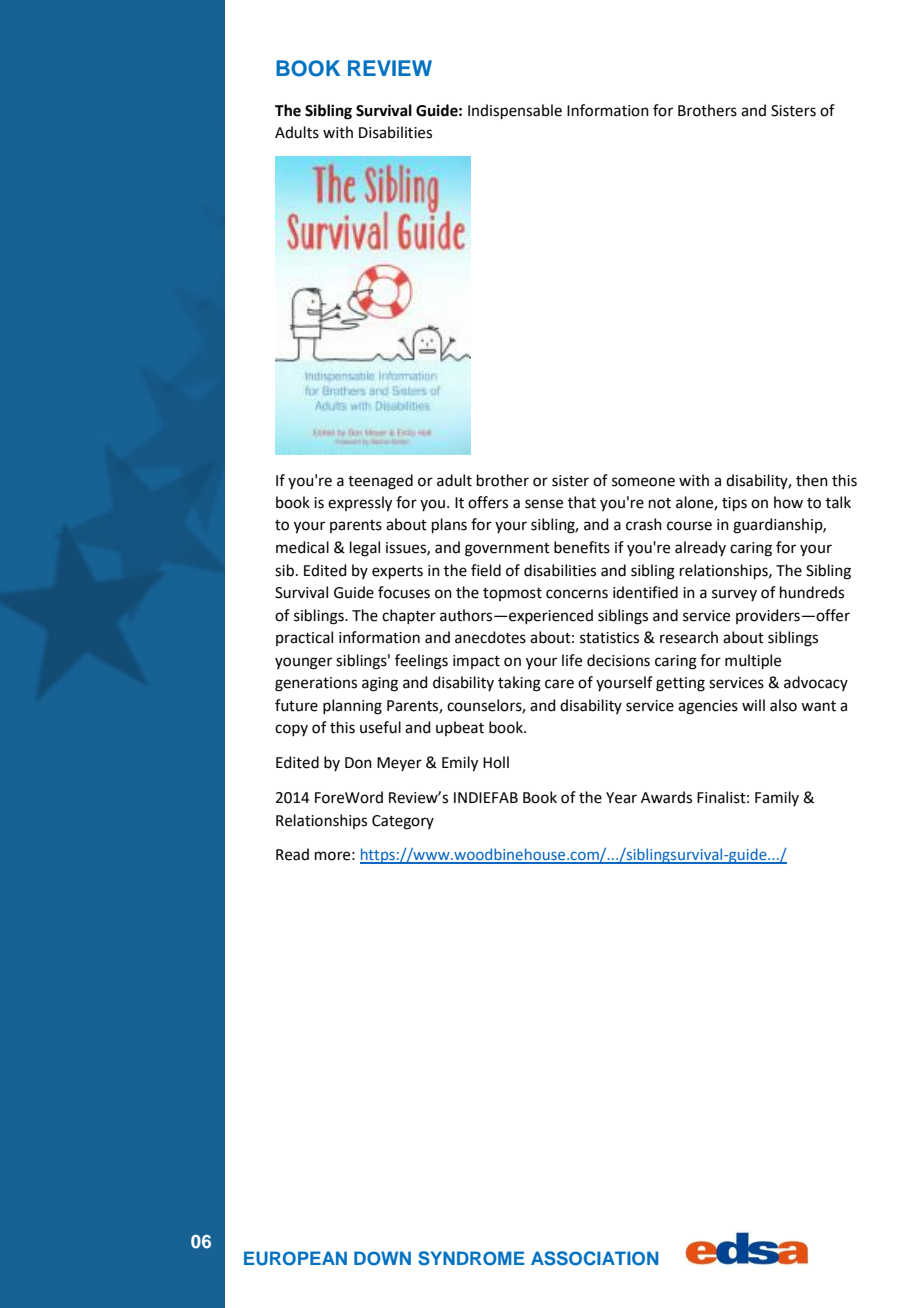  I want to click on then, so click(812, 480).
